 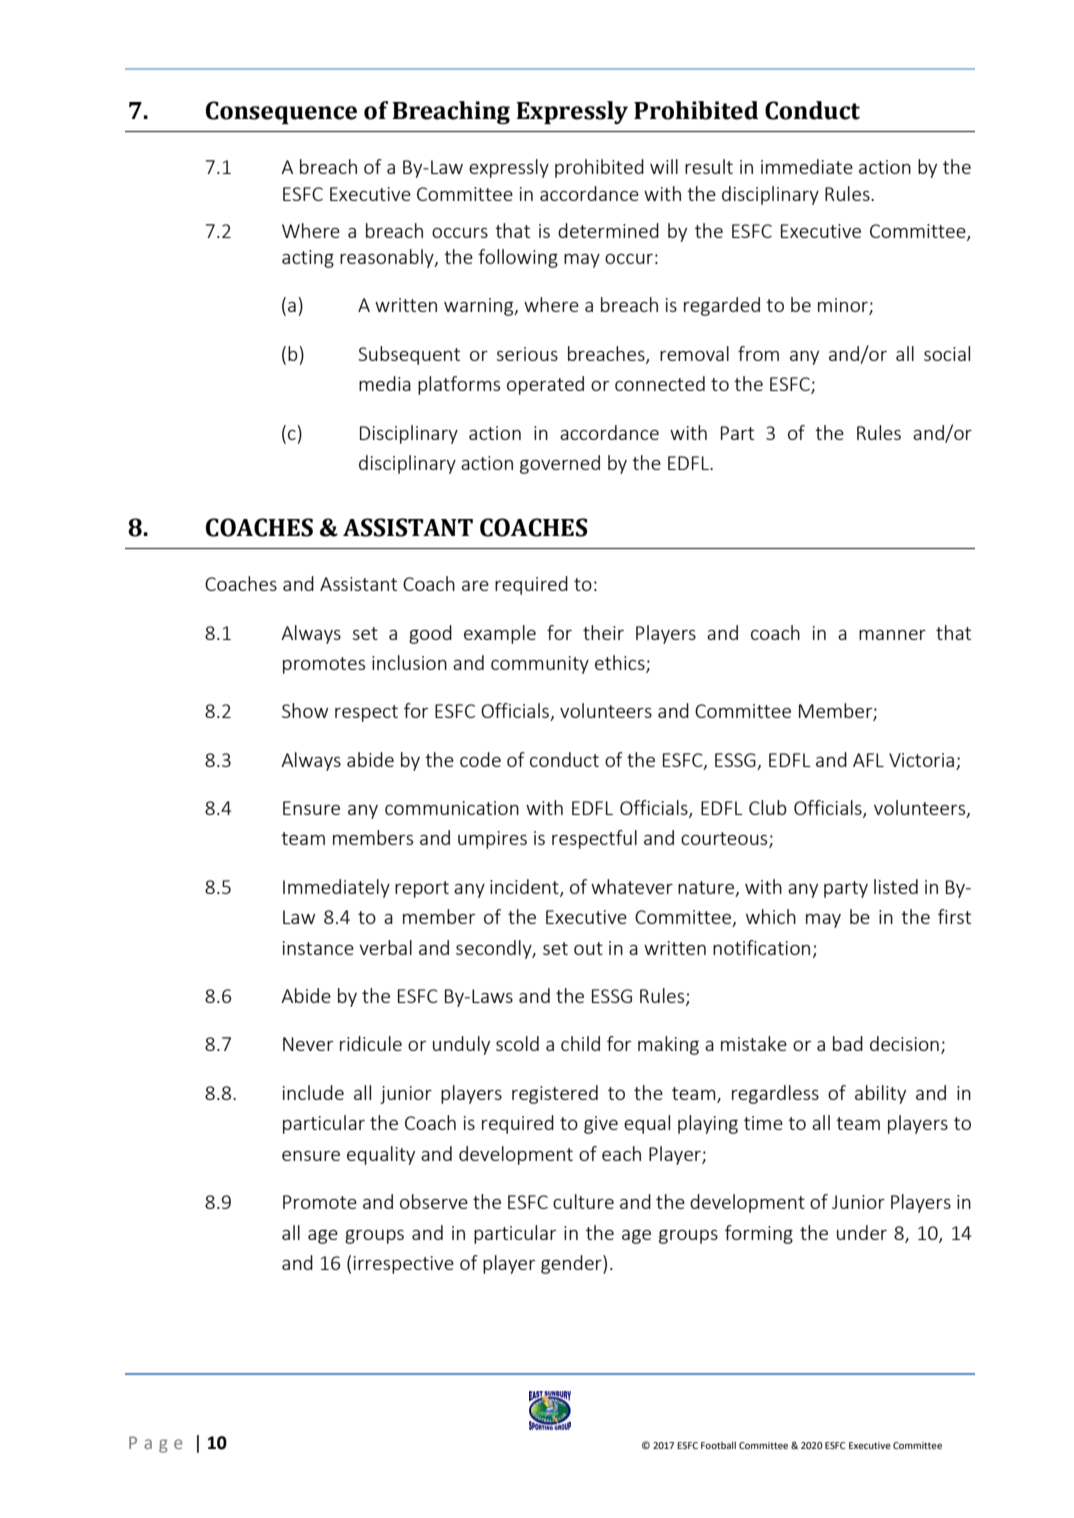 What do you see at coordinates (718, 1445) in the screenshot?
I see `Football` at bounding box center [718, 1445].
